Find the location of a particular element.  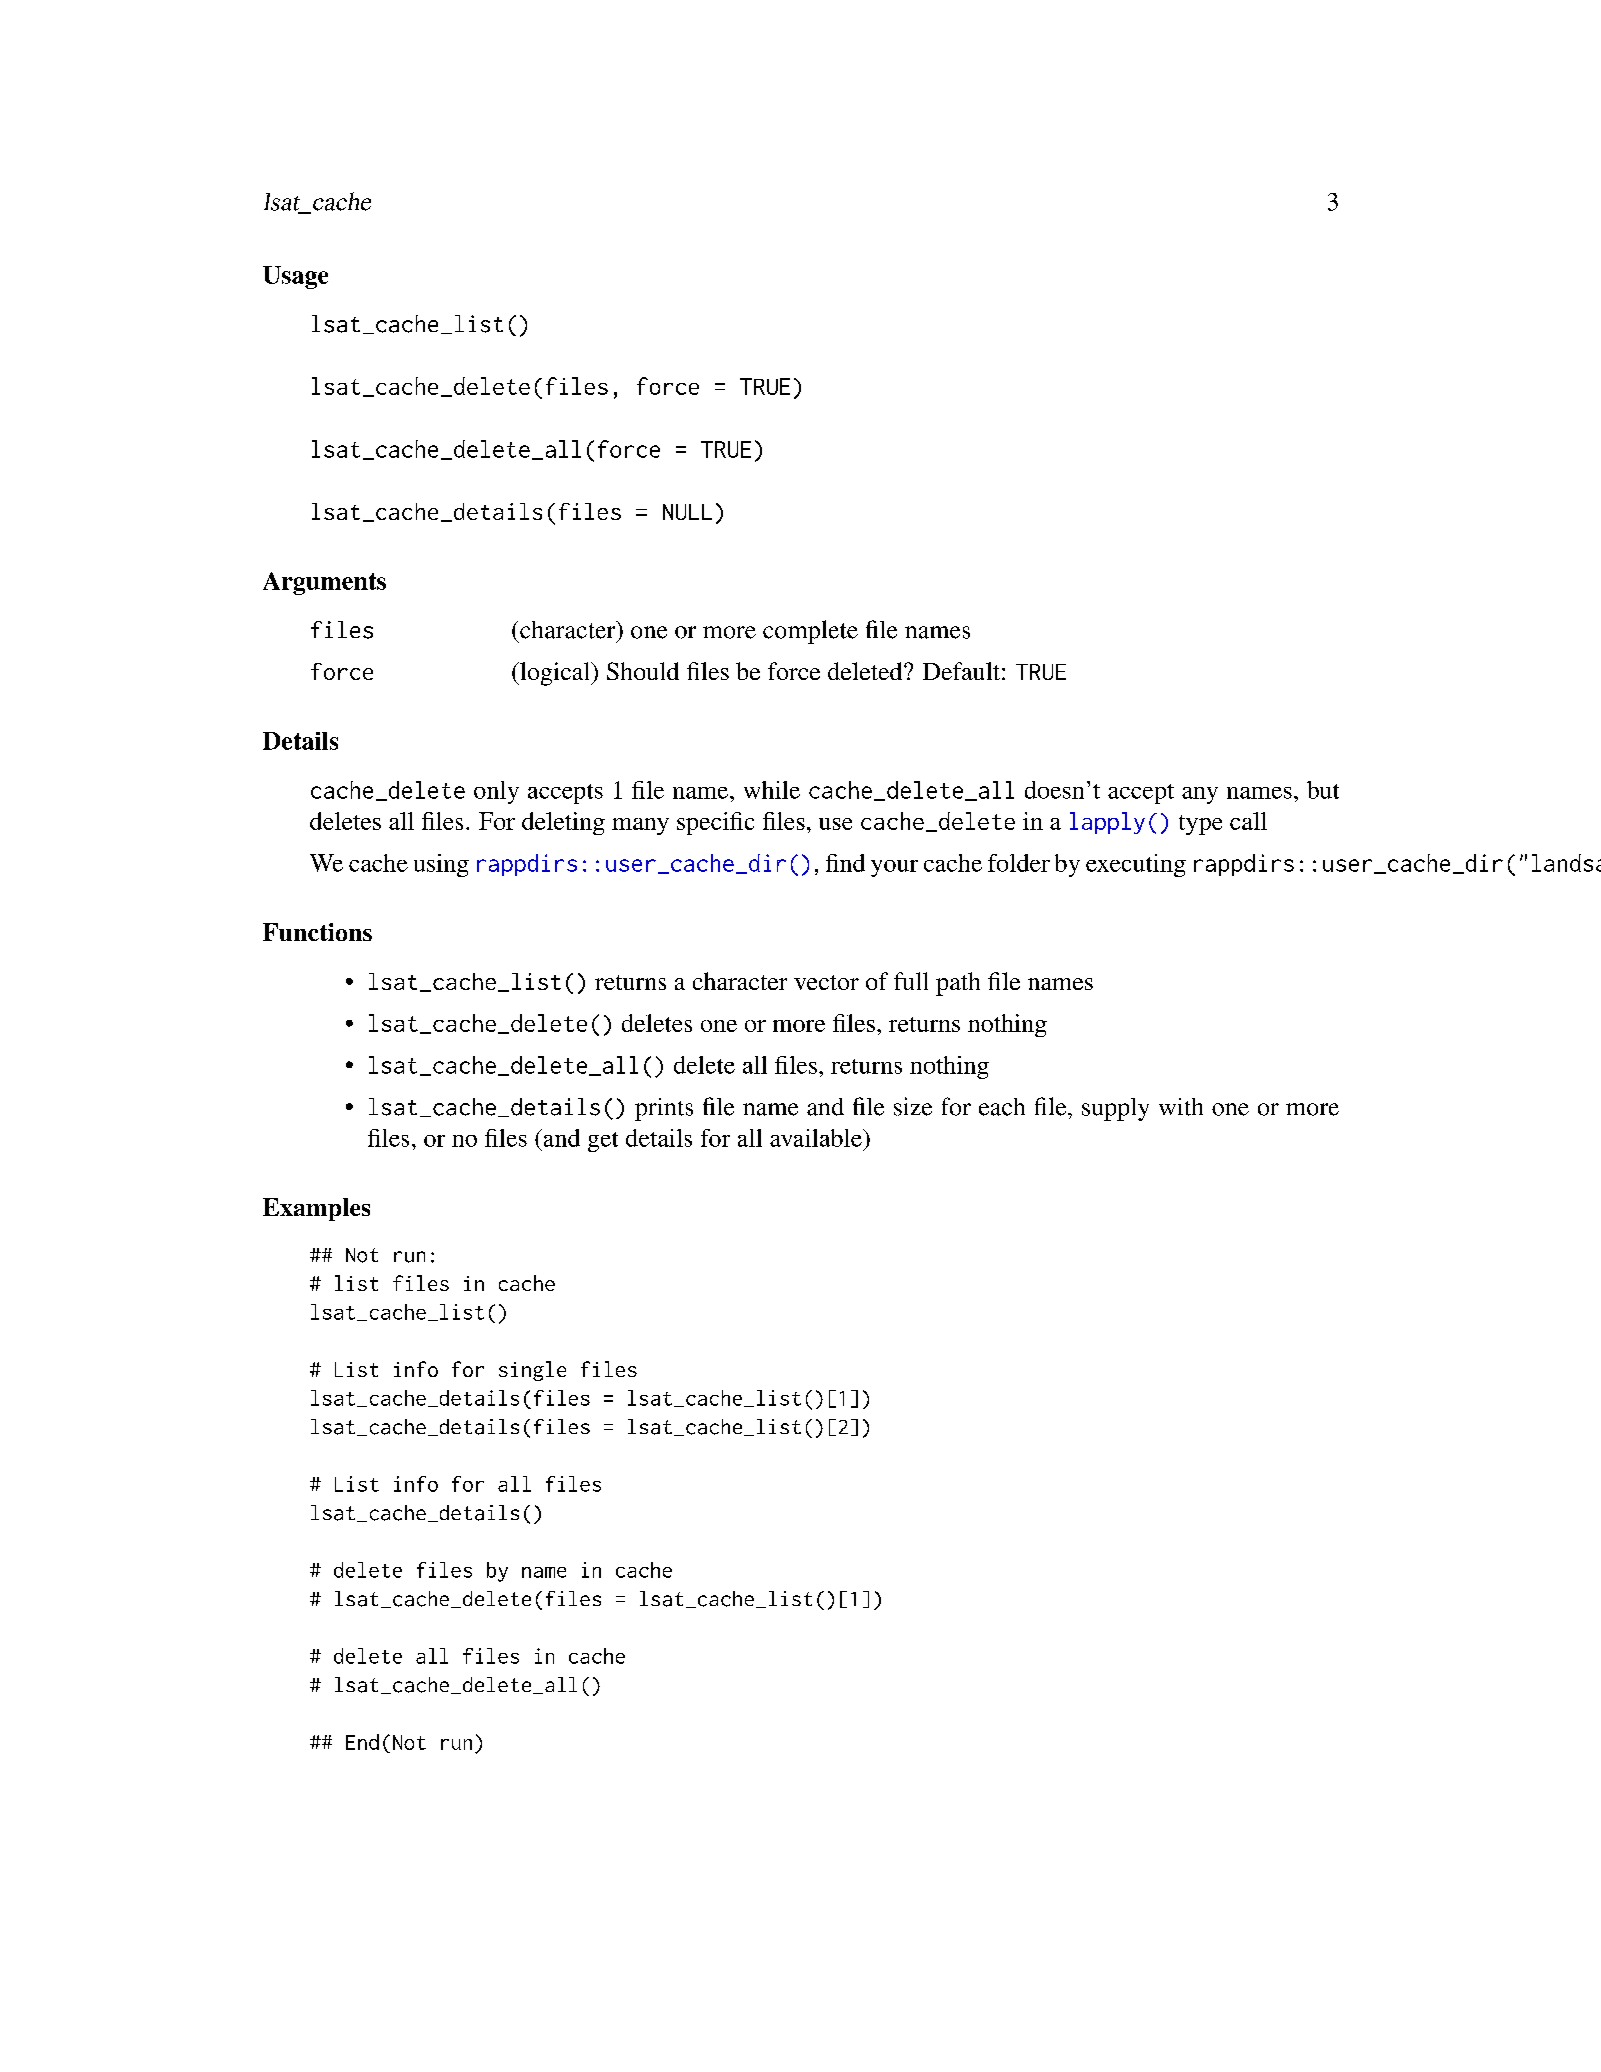

NULL is located at coordinates (687, 512).
